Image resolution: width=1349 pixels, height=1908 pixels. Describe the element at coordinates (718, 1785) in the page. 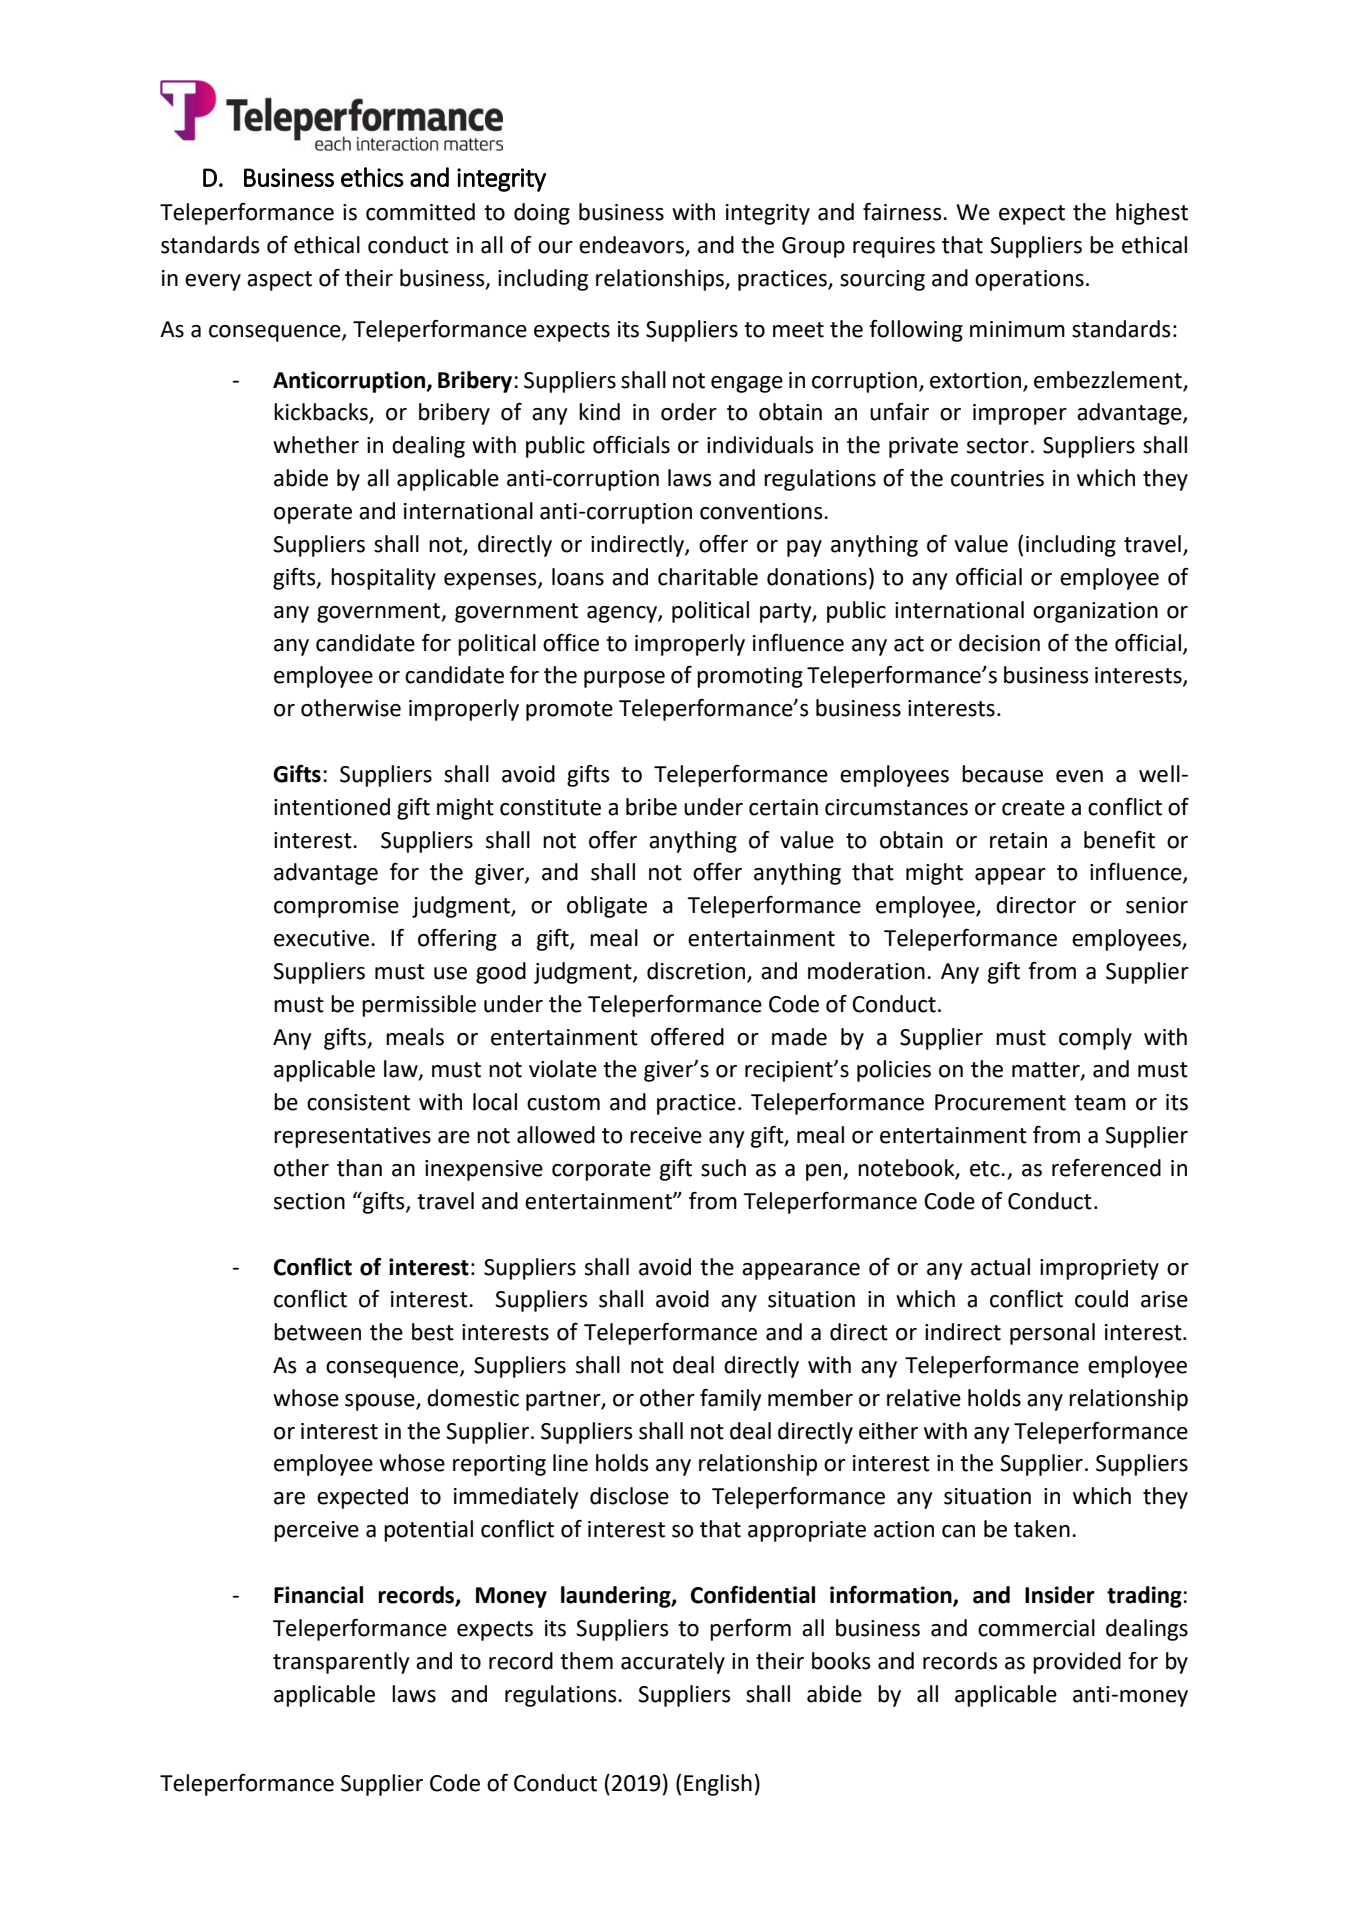

I see `English` at that location.
